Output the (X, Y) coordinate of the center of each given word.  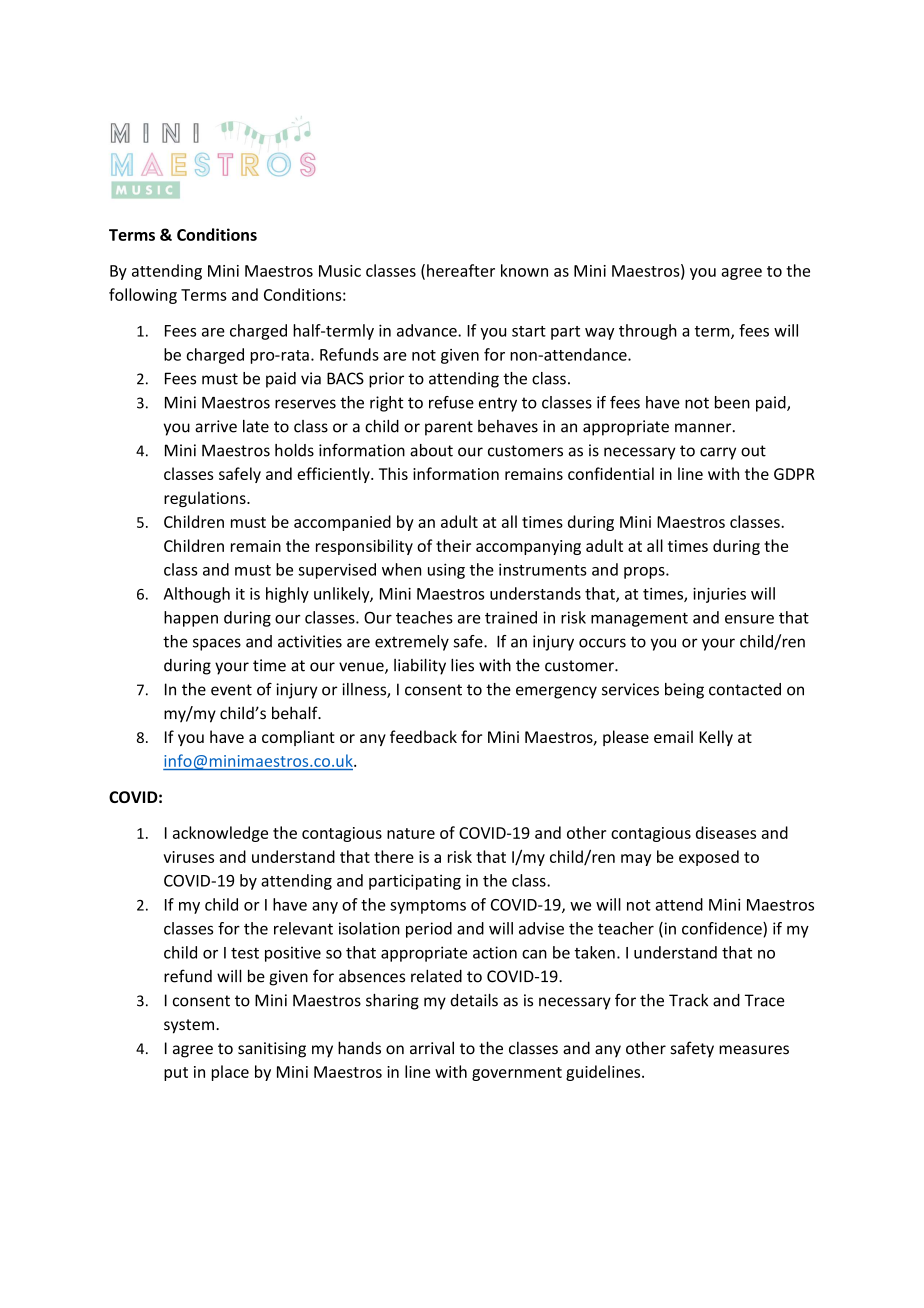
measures (754, 1050)
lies (462, 665)
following (143, 296)
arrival (432, 1048)
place (230, 1073)
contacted (745, 689)
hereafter (461, 270)
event (231, 690)
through (648, 332)
